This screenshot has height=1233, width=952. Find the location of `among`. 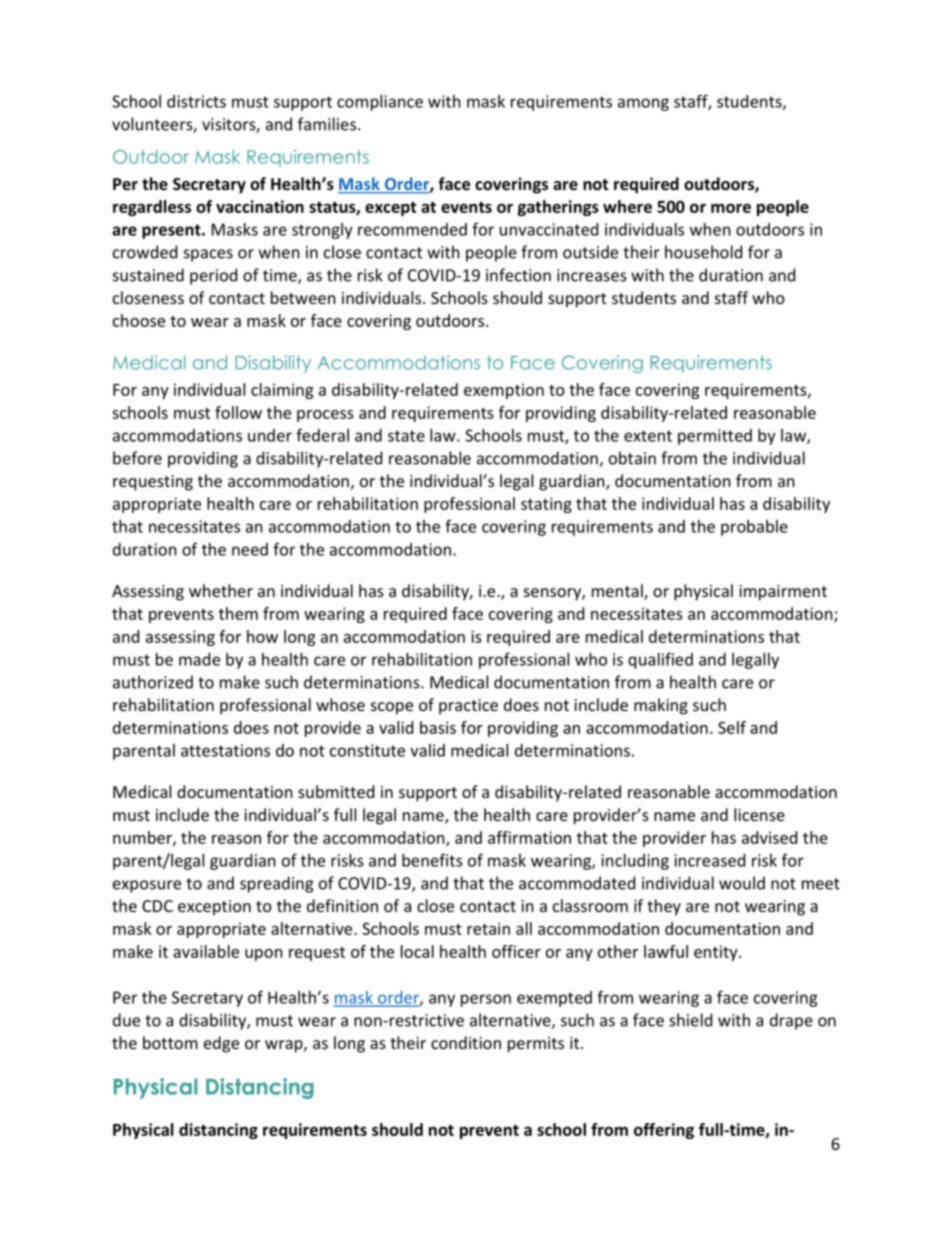

among is located at coordinates (643, 104).
